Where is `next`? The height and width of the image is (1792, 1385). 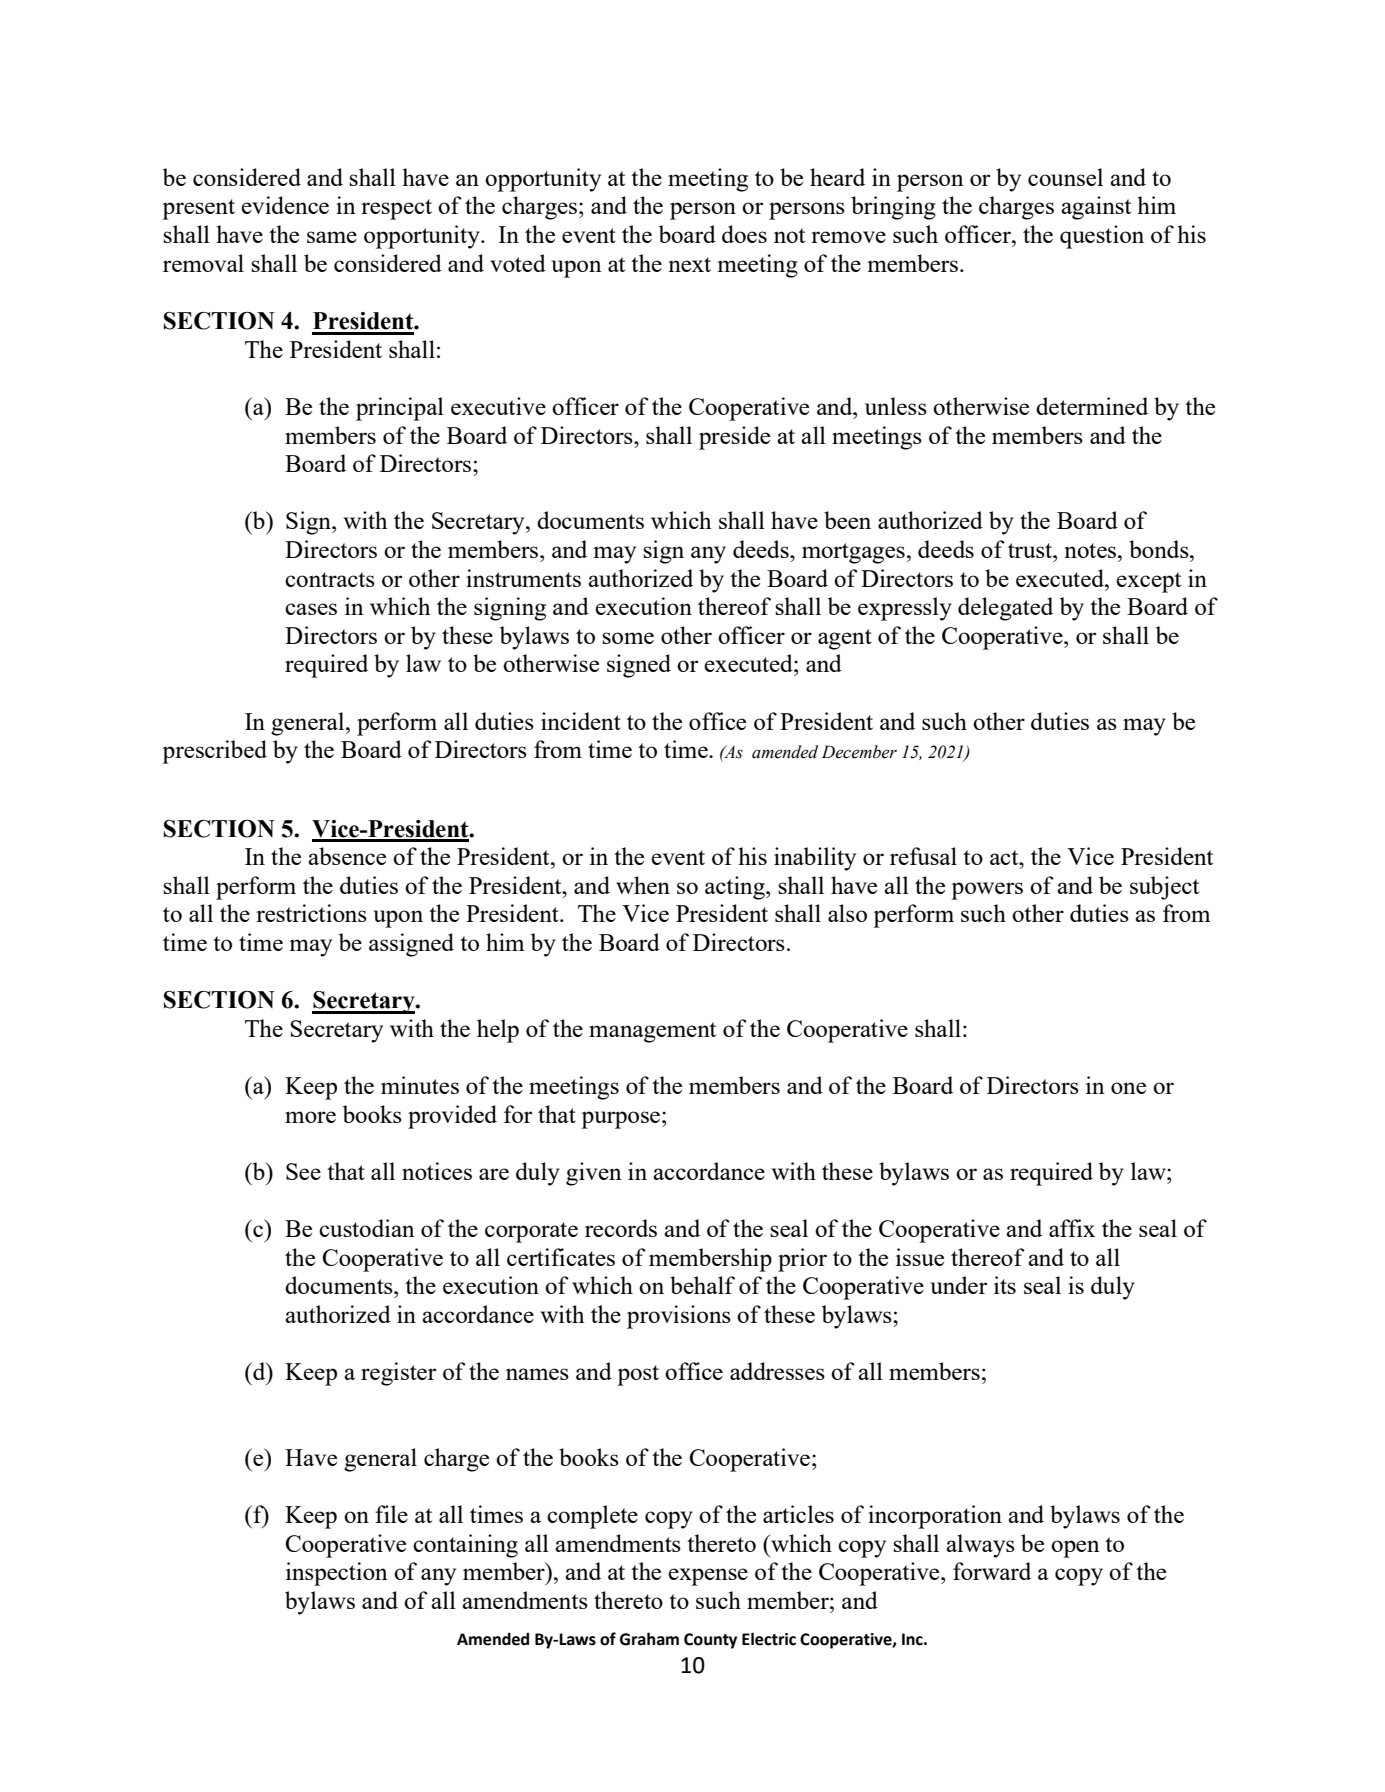 next is located at coordinates (689, 264).
